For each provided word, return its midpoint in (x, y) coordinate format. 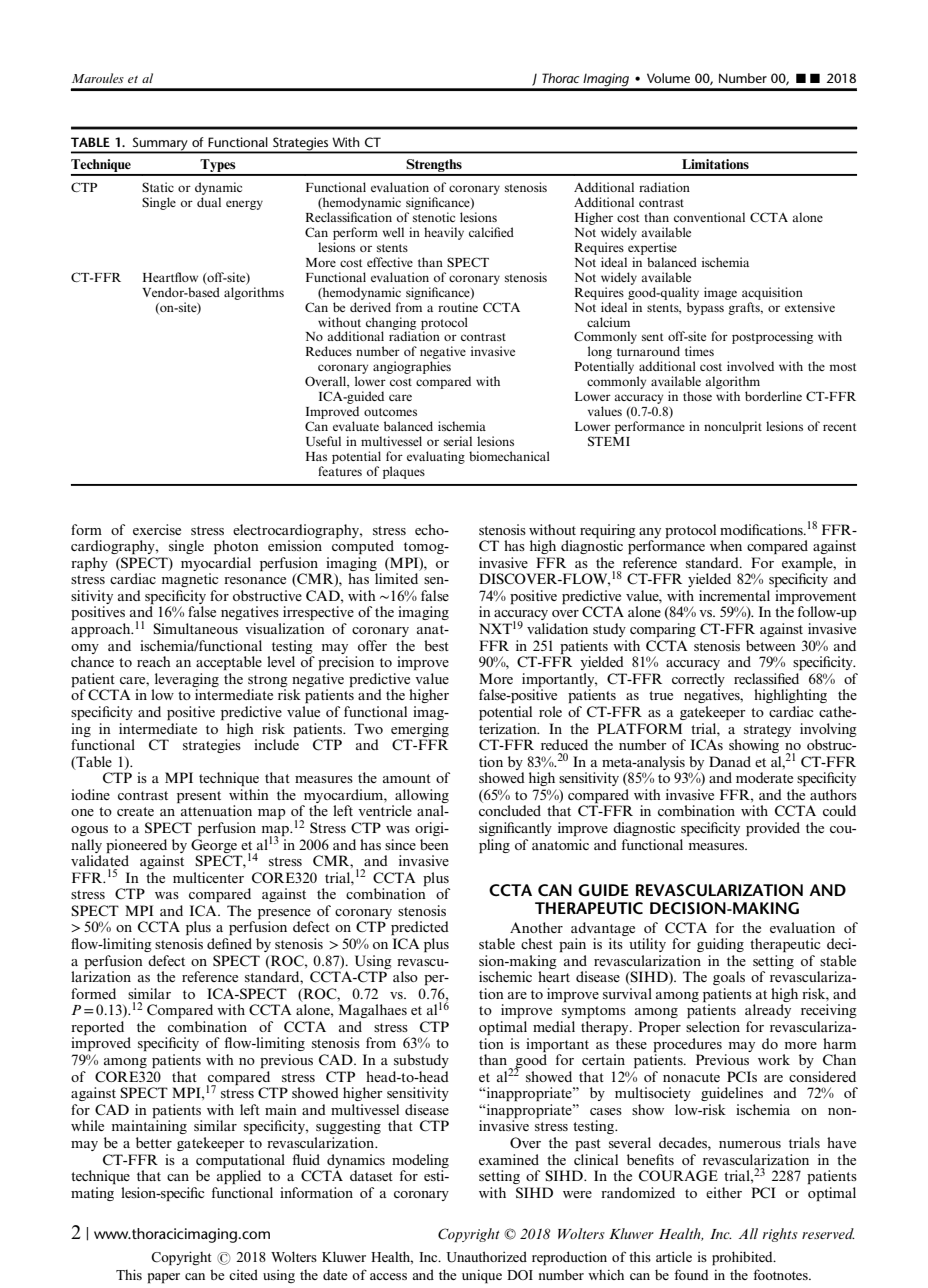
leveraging (187, 680)
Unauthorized (486, 1257)
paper (164, 1278)
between (771, 645)
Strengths (434, 167)
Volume (668, 78)
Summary (160, 144)
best (436, 645)
